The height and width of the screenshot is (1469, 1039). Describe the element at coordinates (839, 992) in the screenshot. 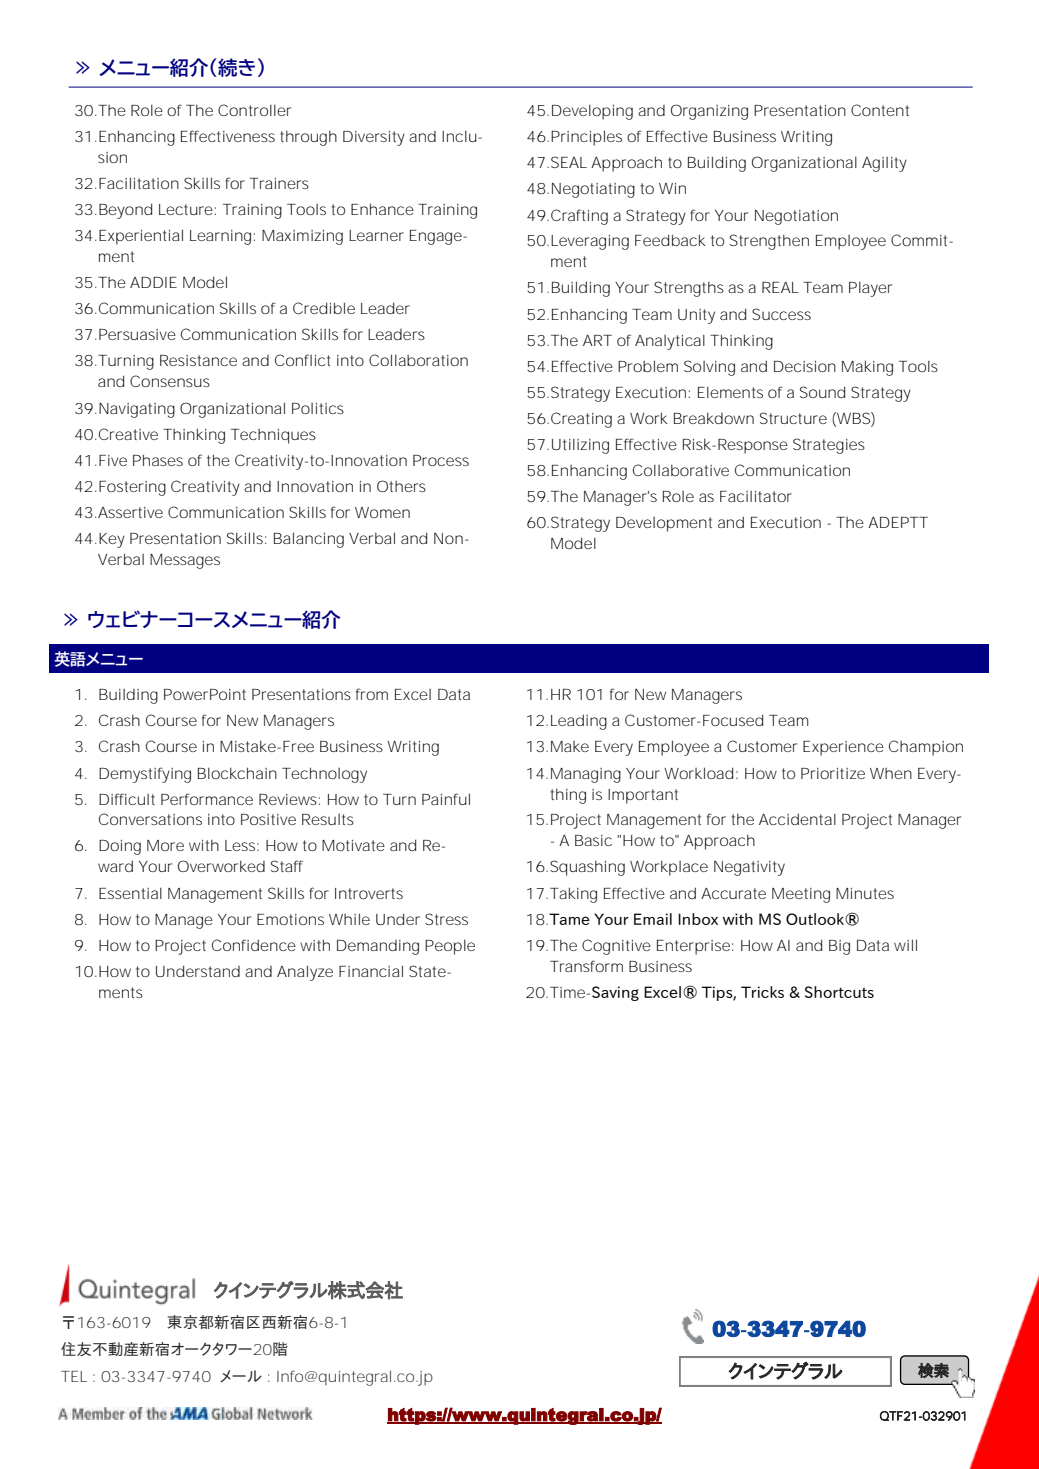

I see `Shortcuts` at that location.
